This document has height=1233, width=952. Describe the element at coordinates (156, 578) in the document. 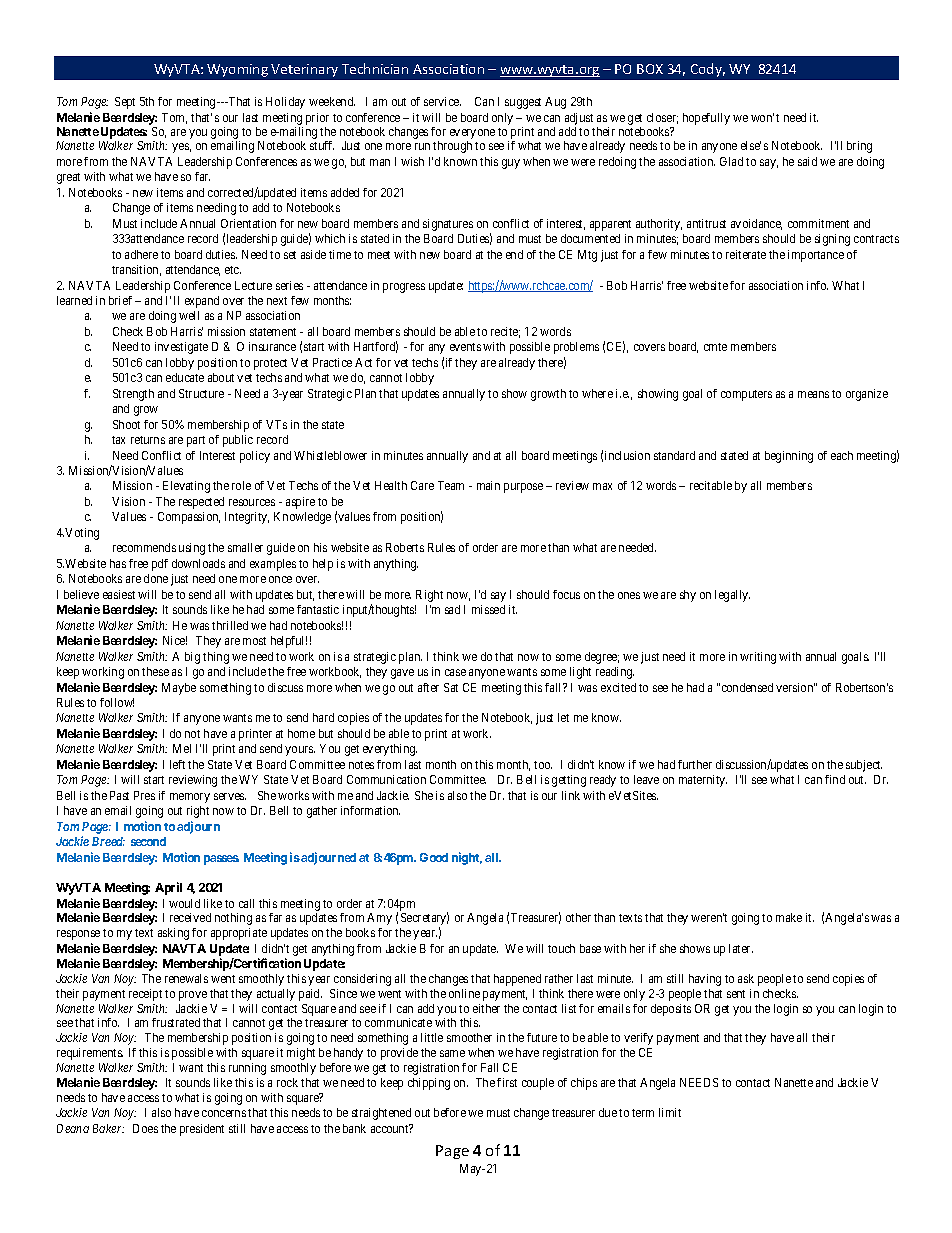

I see `done` at that location.
